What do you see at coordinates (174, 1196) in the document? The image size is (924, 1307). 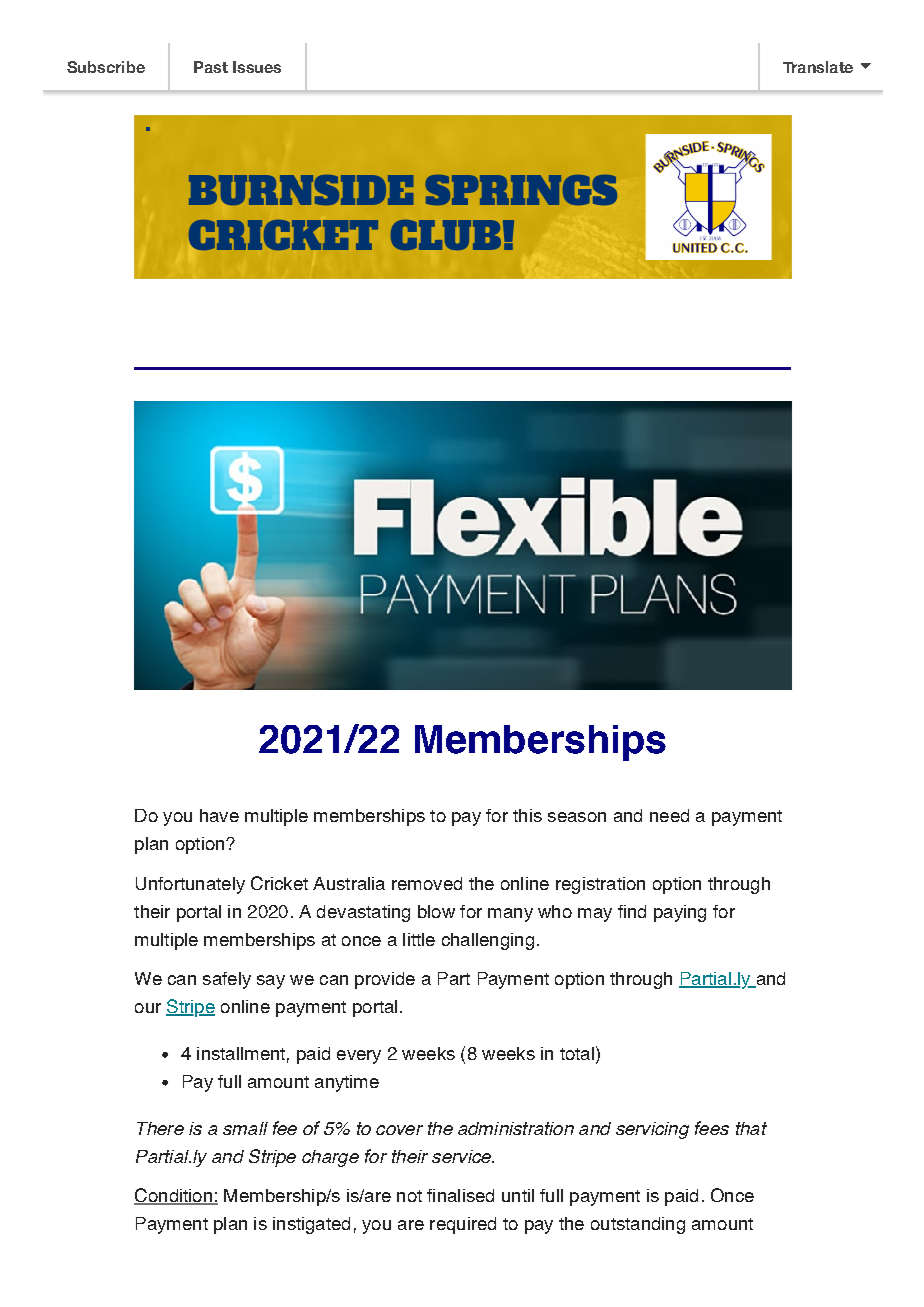 I see `Condition` at bounding box center [174, 1196].
